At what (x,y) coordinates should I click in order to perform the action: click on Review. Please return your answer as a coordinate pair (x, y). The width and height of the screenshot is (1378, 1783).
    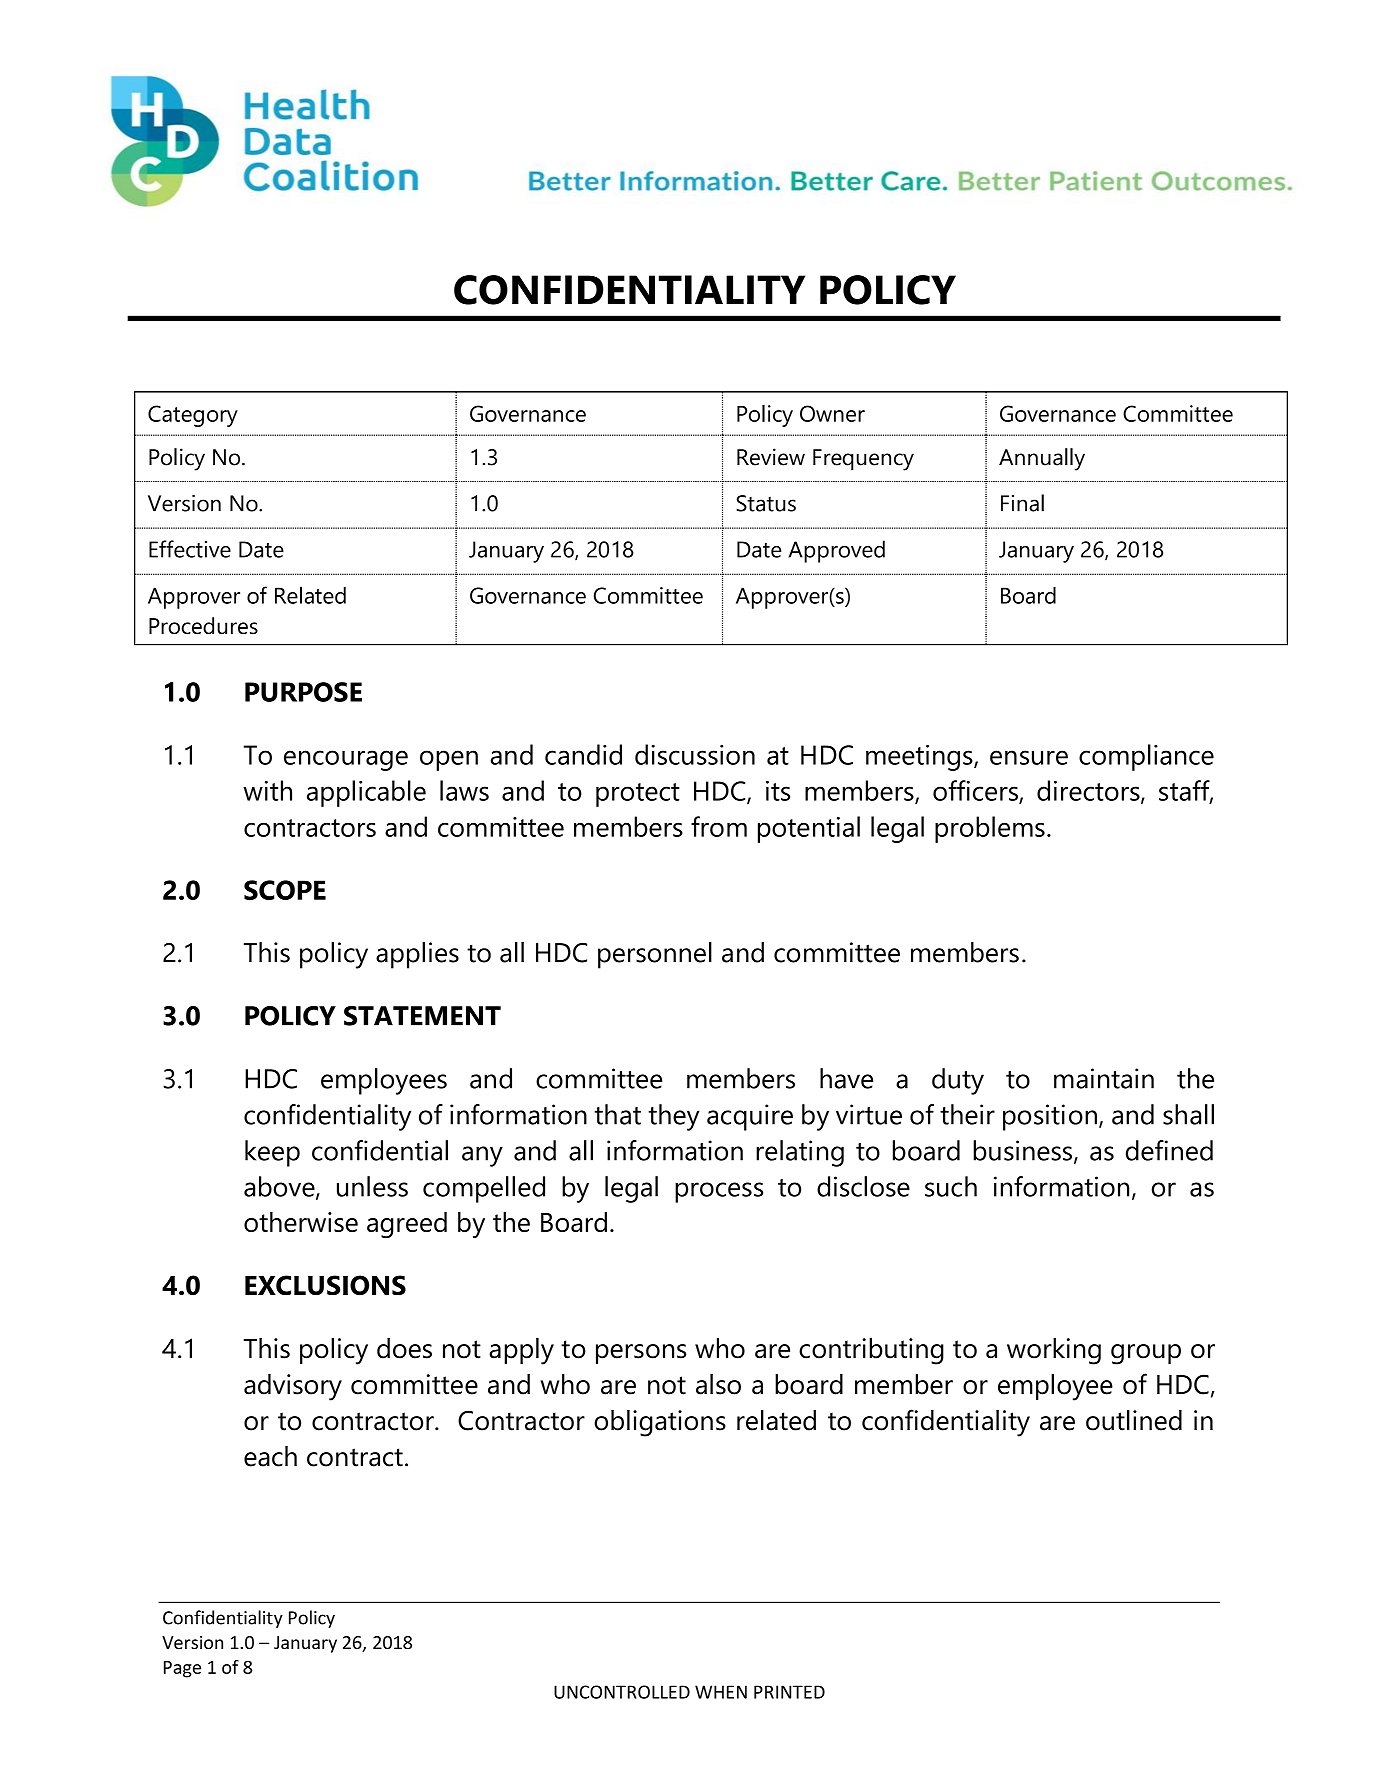
    Looking at the image, I should click on (771, 457).
